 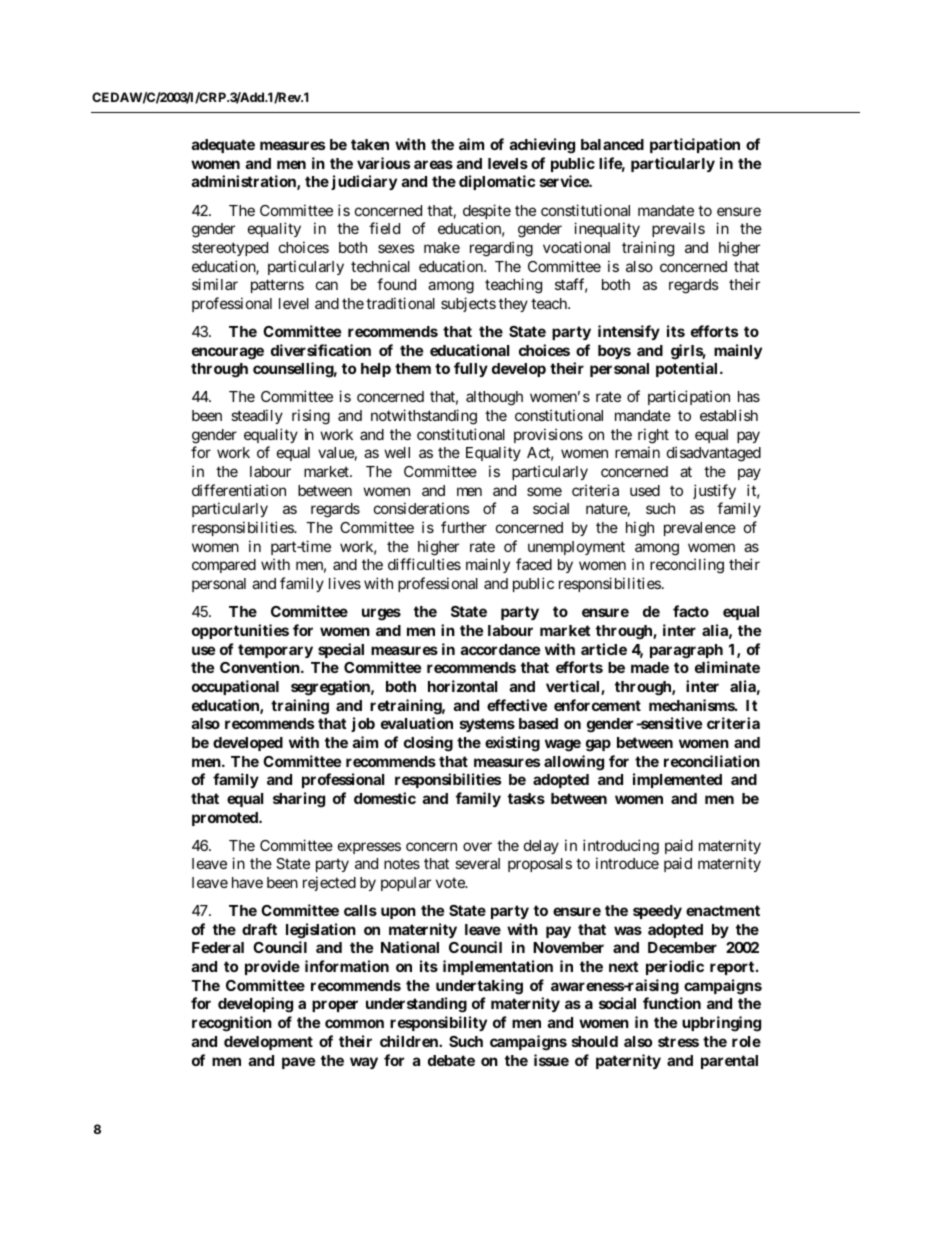 I want to click on debate, so click(x=451, y=1060).
